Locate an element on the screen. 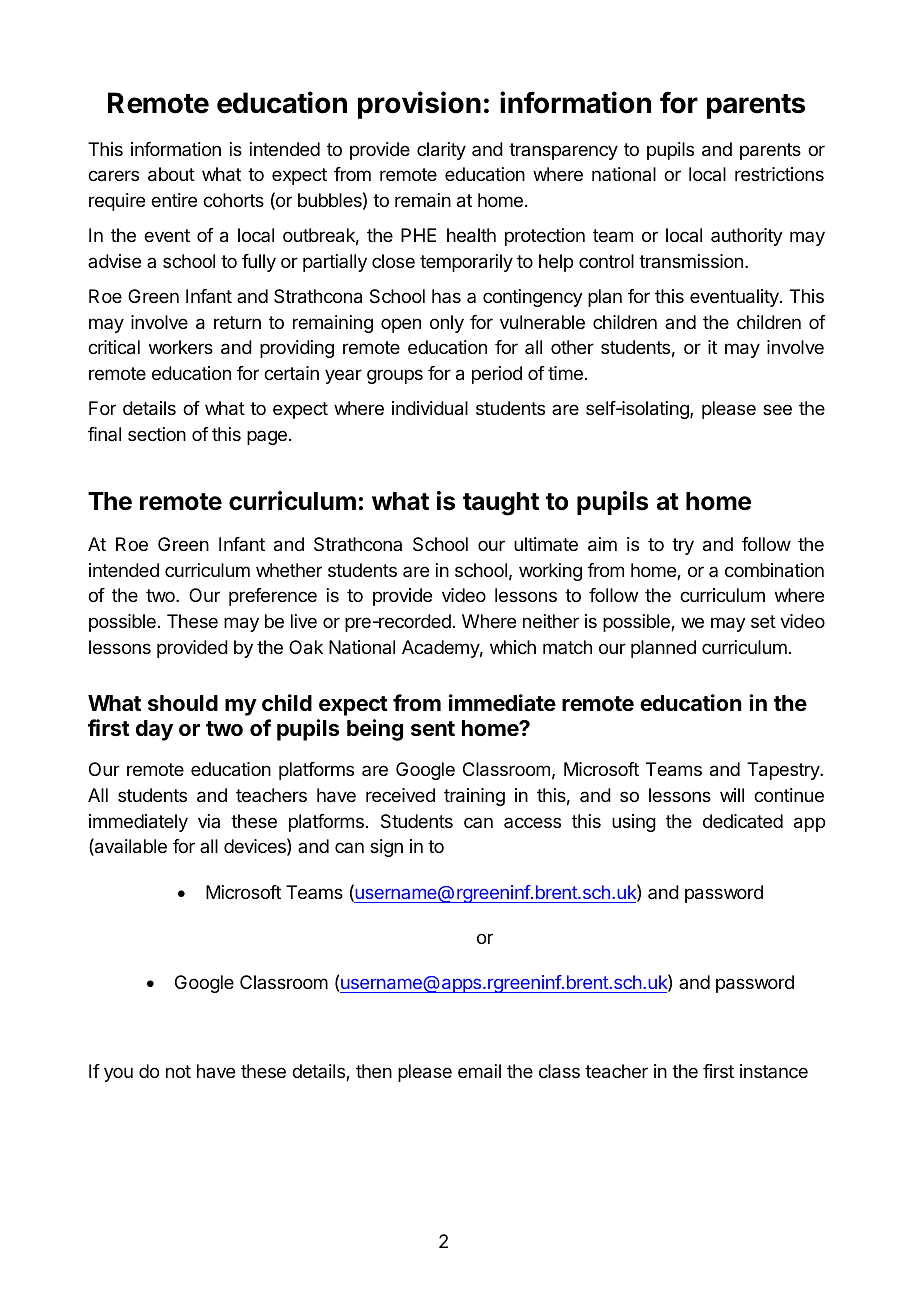 The image size is (924, 1308). about is located at coordinates (171, 174).
